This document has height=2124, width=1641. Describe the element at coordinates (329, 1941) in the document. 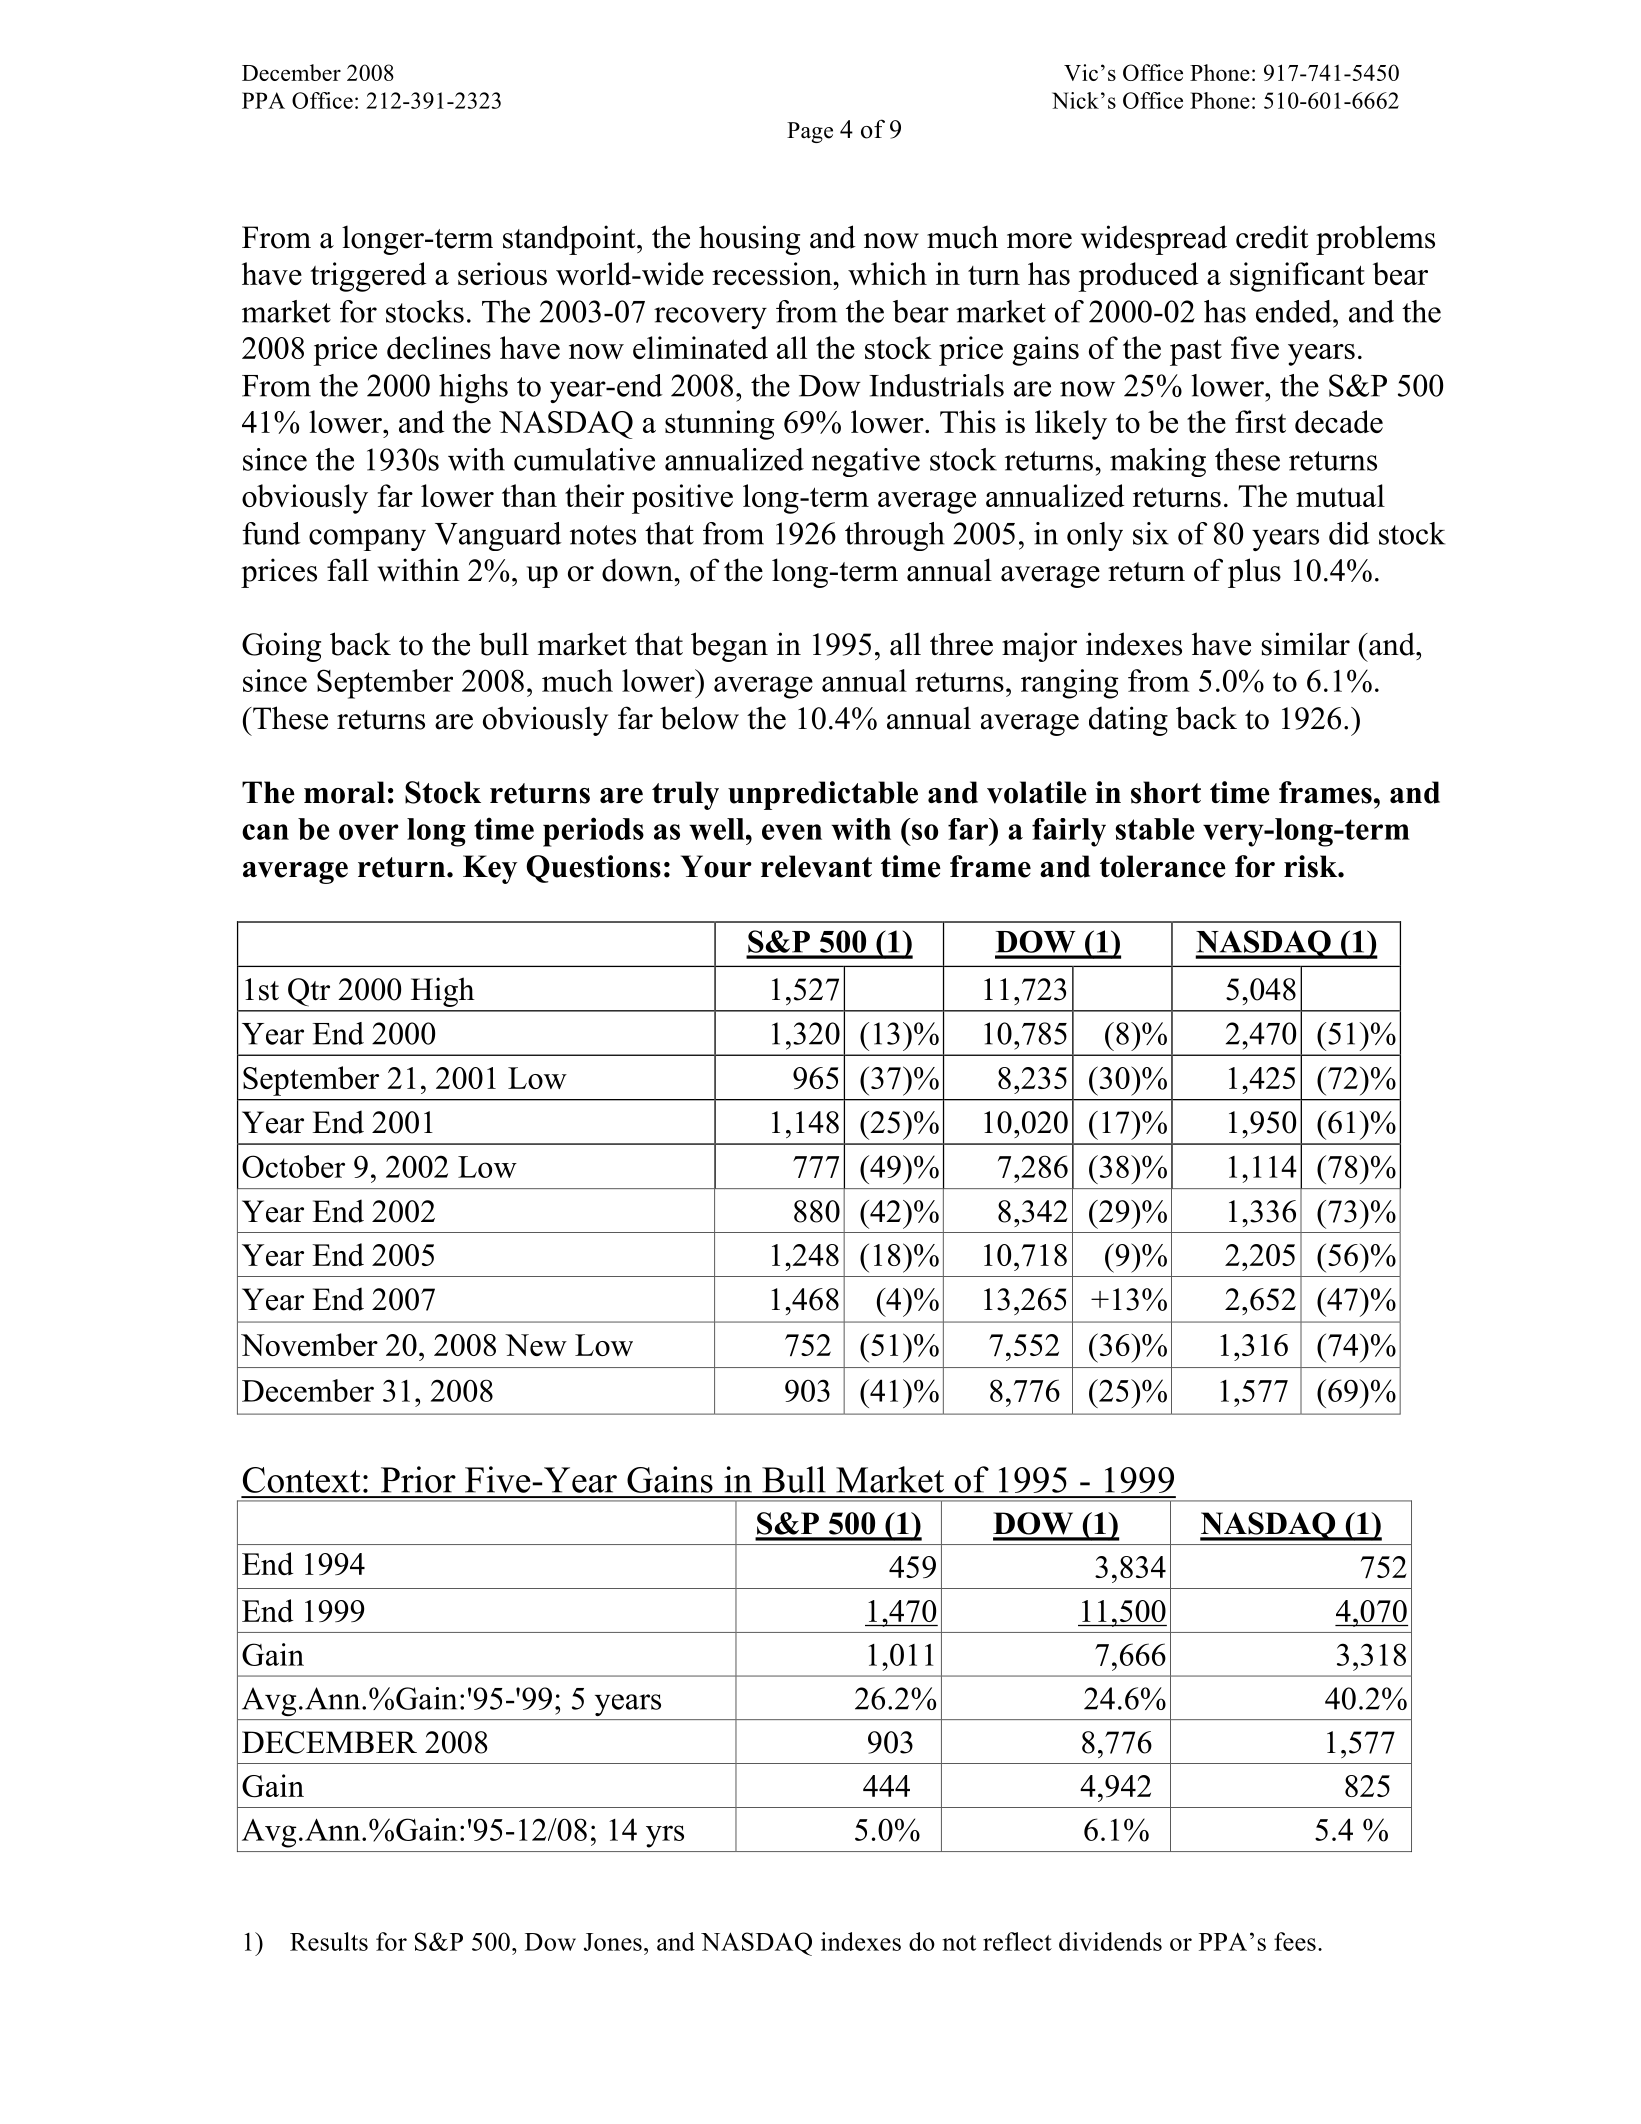

I see `Results` at that location.
